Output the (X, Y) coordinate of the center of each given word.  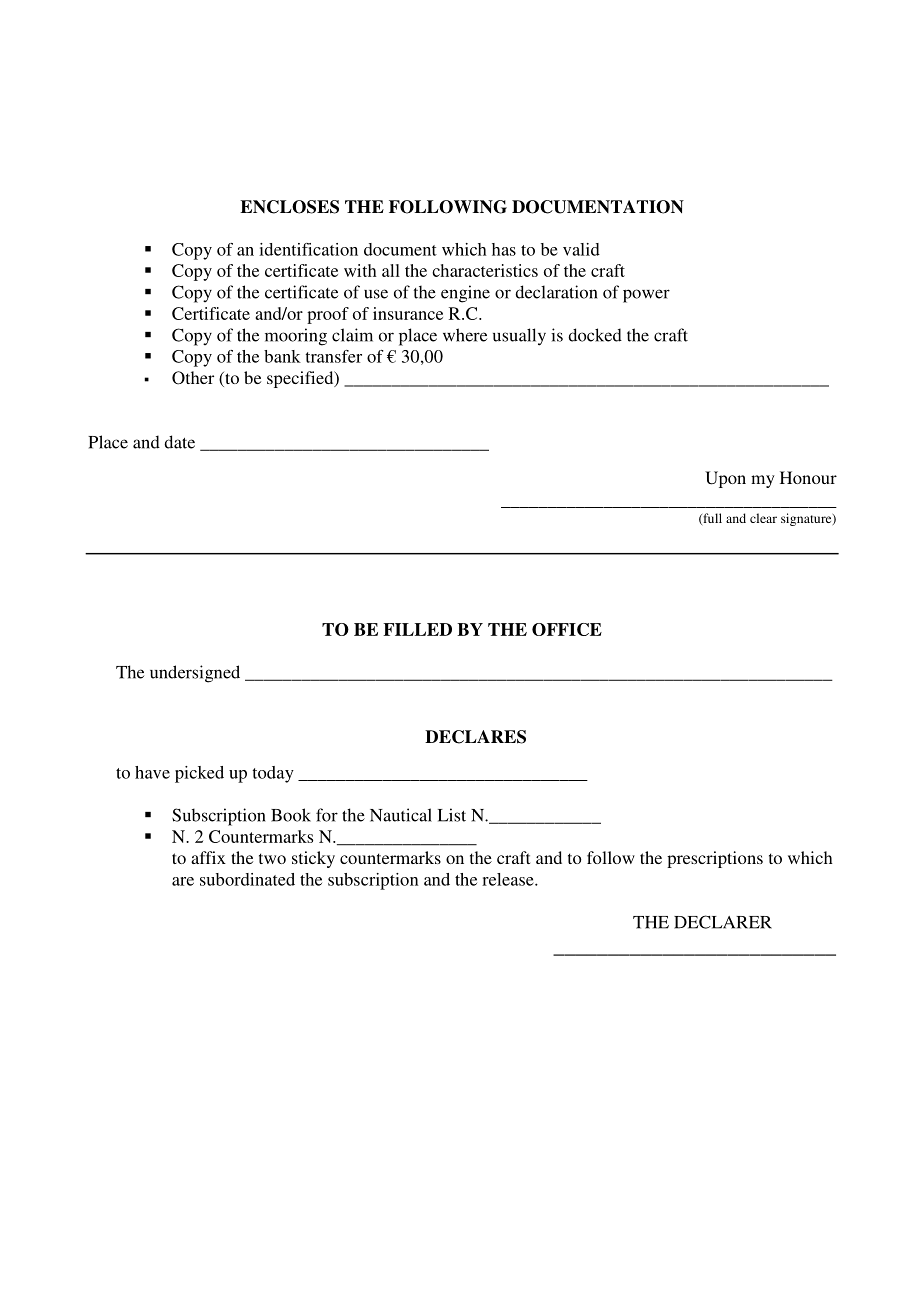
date (179, 442)
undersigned (195, 674)
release (509, 879)
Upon (725, 479)
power (646, 296)
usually (519, 337)
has (504, 249)
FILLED (417, 629)
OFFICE (567, 629)
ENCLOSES (289, 207)
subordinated (247, 879)
